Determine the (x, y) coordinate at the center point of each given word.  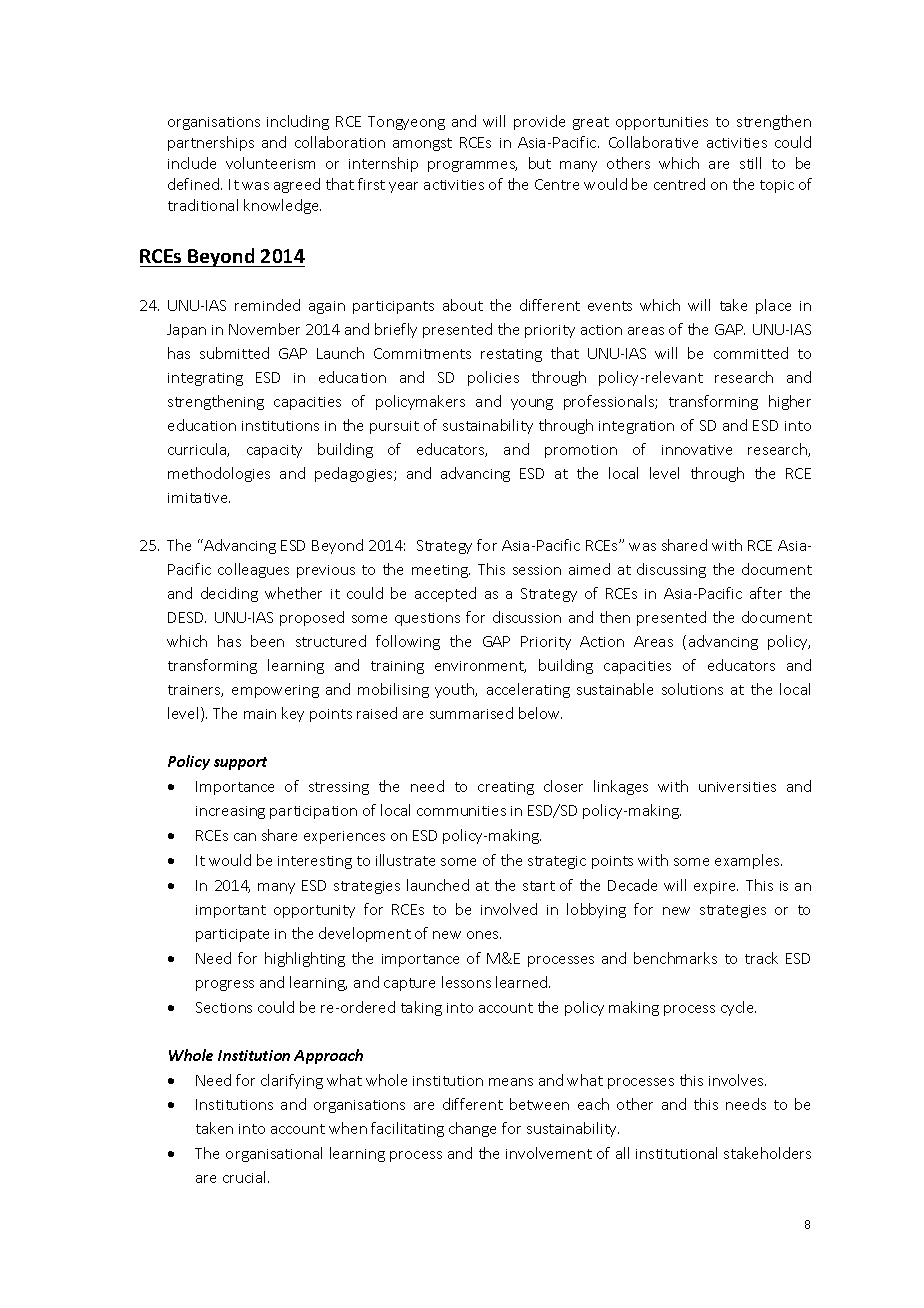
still (750, 163)
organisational (274, 1154)
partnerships (211, 143)
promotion (581, 451)
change (472, 1129)
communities (461, 811)
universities (737, 787)
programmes (472, 166)
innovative (697, 450)
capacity (274, 451)
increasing (230, 812)
